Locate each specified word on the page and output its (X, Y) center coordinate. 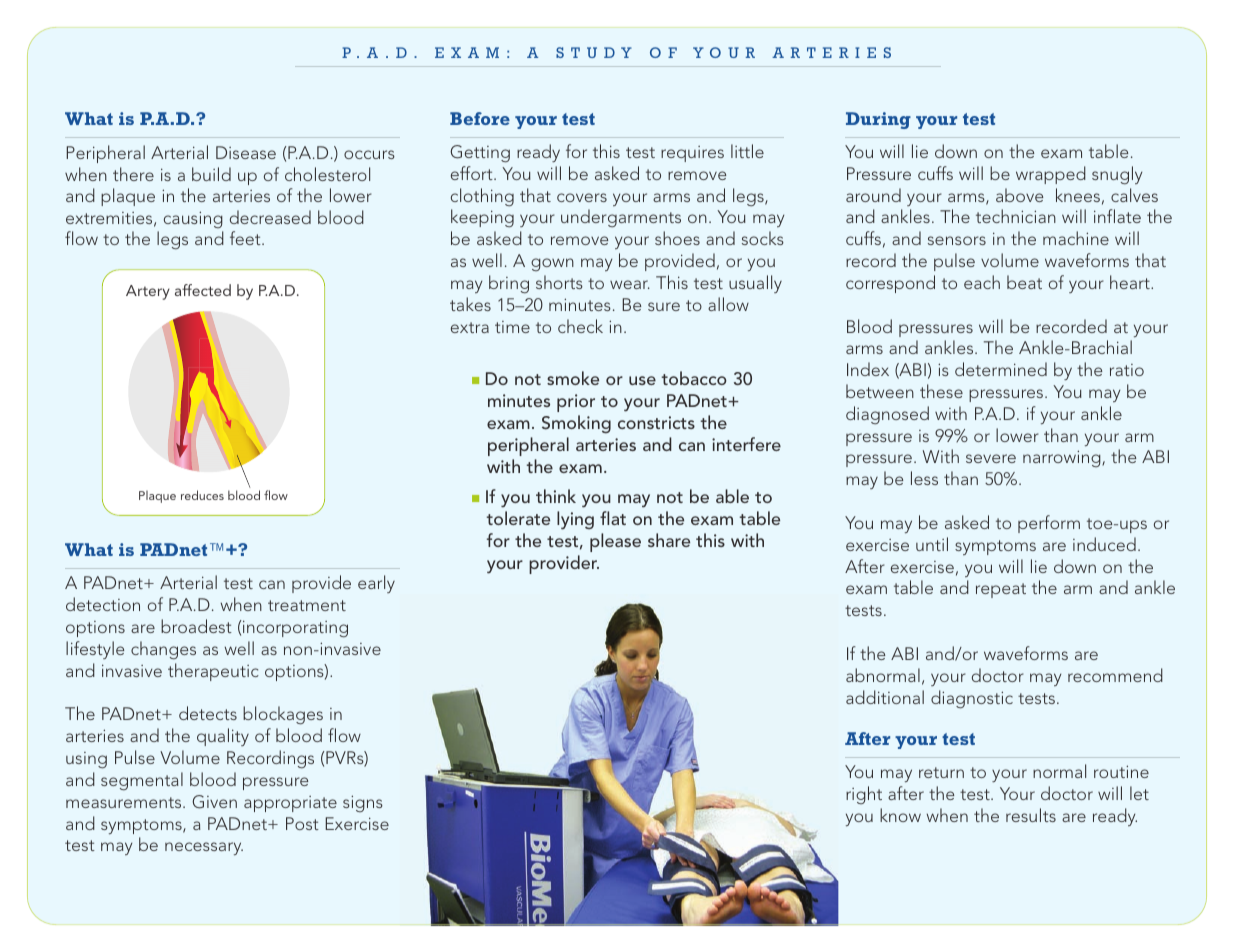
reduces (202, 495)
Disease (246, 152)
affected (203, 290)
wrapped (1051, 175)
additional (885, 697)
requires (692, 154)
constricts (656, 422)
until (932, 544)
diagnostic (972, 699)
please (615, 542)
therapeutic (213, 672)
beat (1024, 282)
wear (630, 284)
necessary (204, 849)
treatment (307, 605)
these (941, 391)
